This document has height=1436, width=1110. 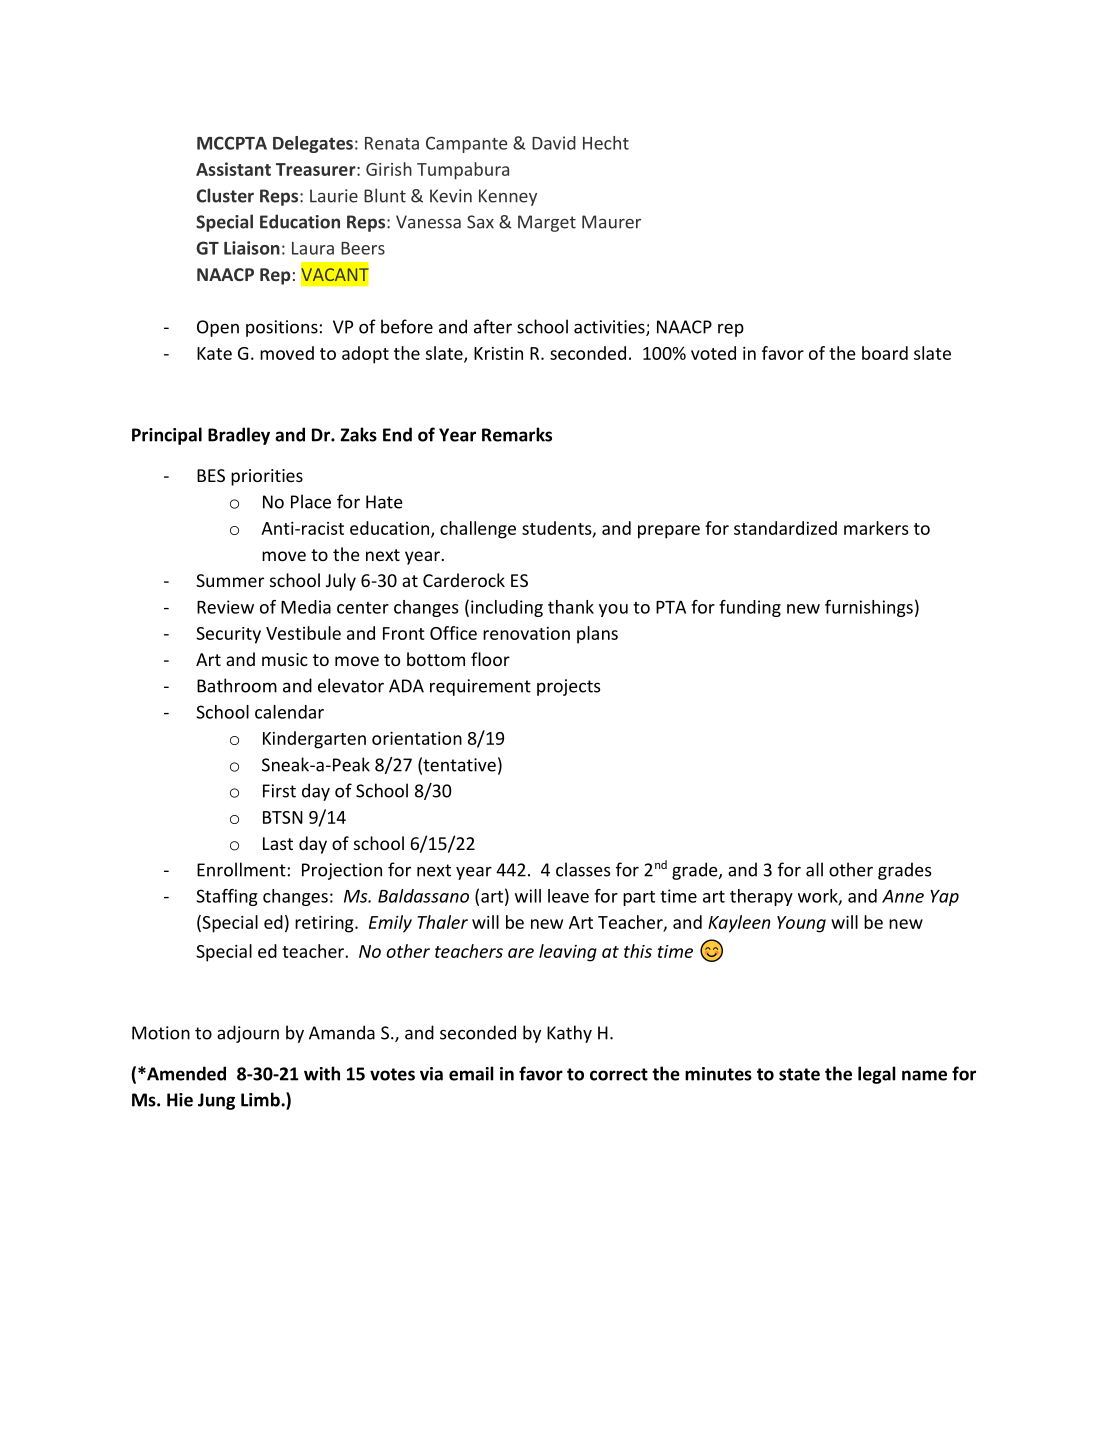 What do you see at coordinates (261, 1099) in the document?
I see `Limb` at bounding box center [261, 1099].
